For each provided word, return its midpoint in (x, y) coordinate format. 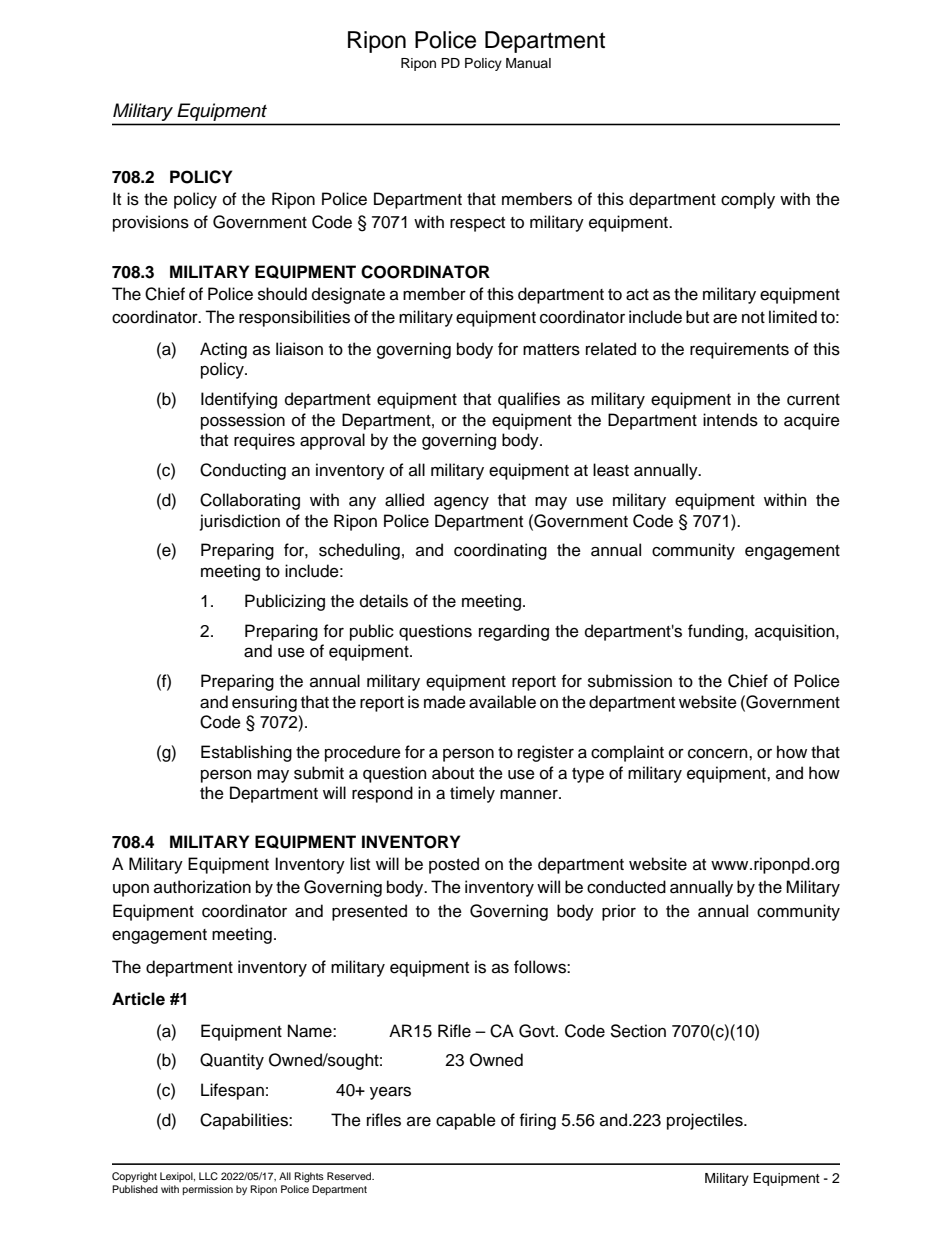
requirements (739, 350)
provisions (151, 223)
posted (454, 865)
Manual (528, 63)
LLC (208, 1176)
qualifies (529, 400)
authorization (202, 887)
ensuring (264, 703)
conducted (626, 887)
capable (466, 1121)
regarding (514, 632)
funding (717, 632)
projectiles (706, 1121)
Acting (223, 350)
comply (748, 200)
